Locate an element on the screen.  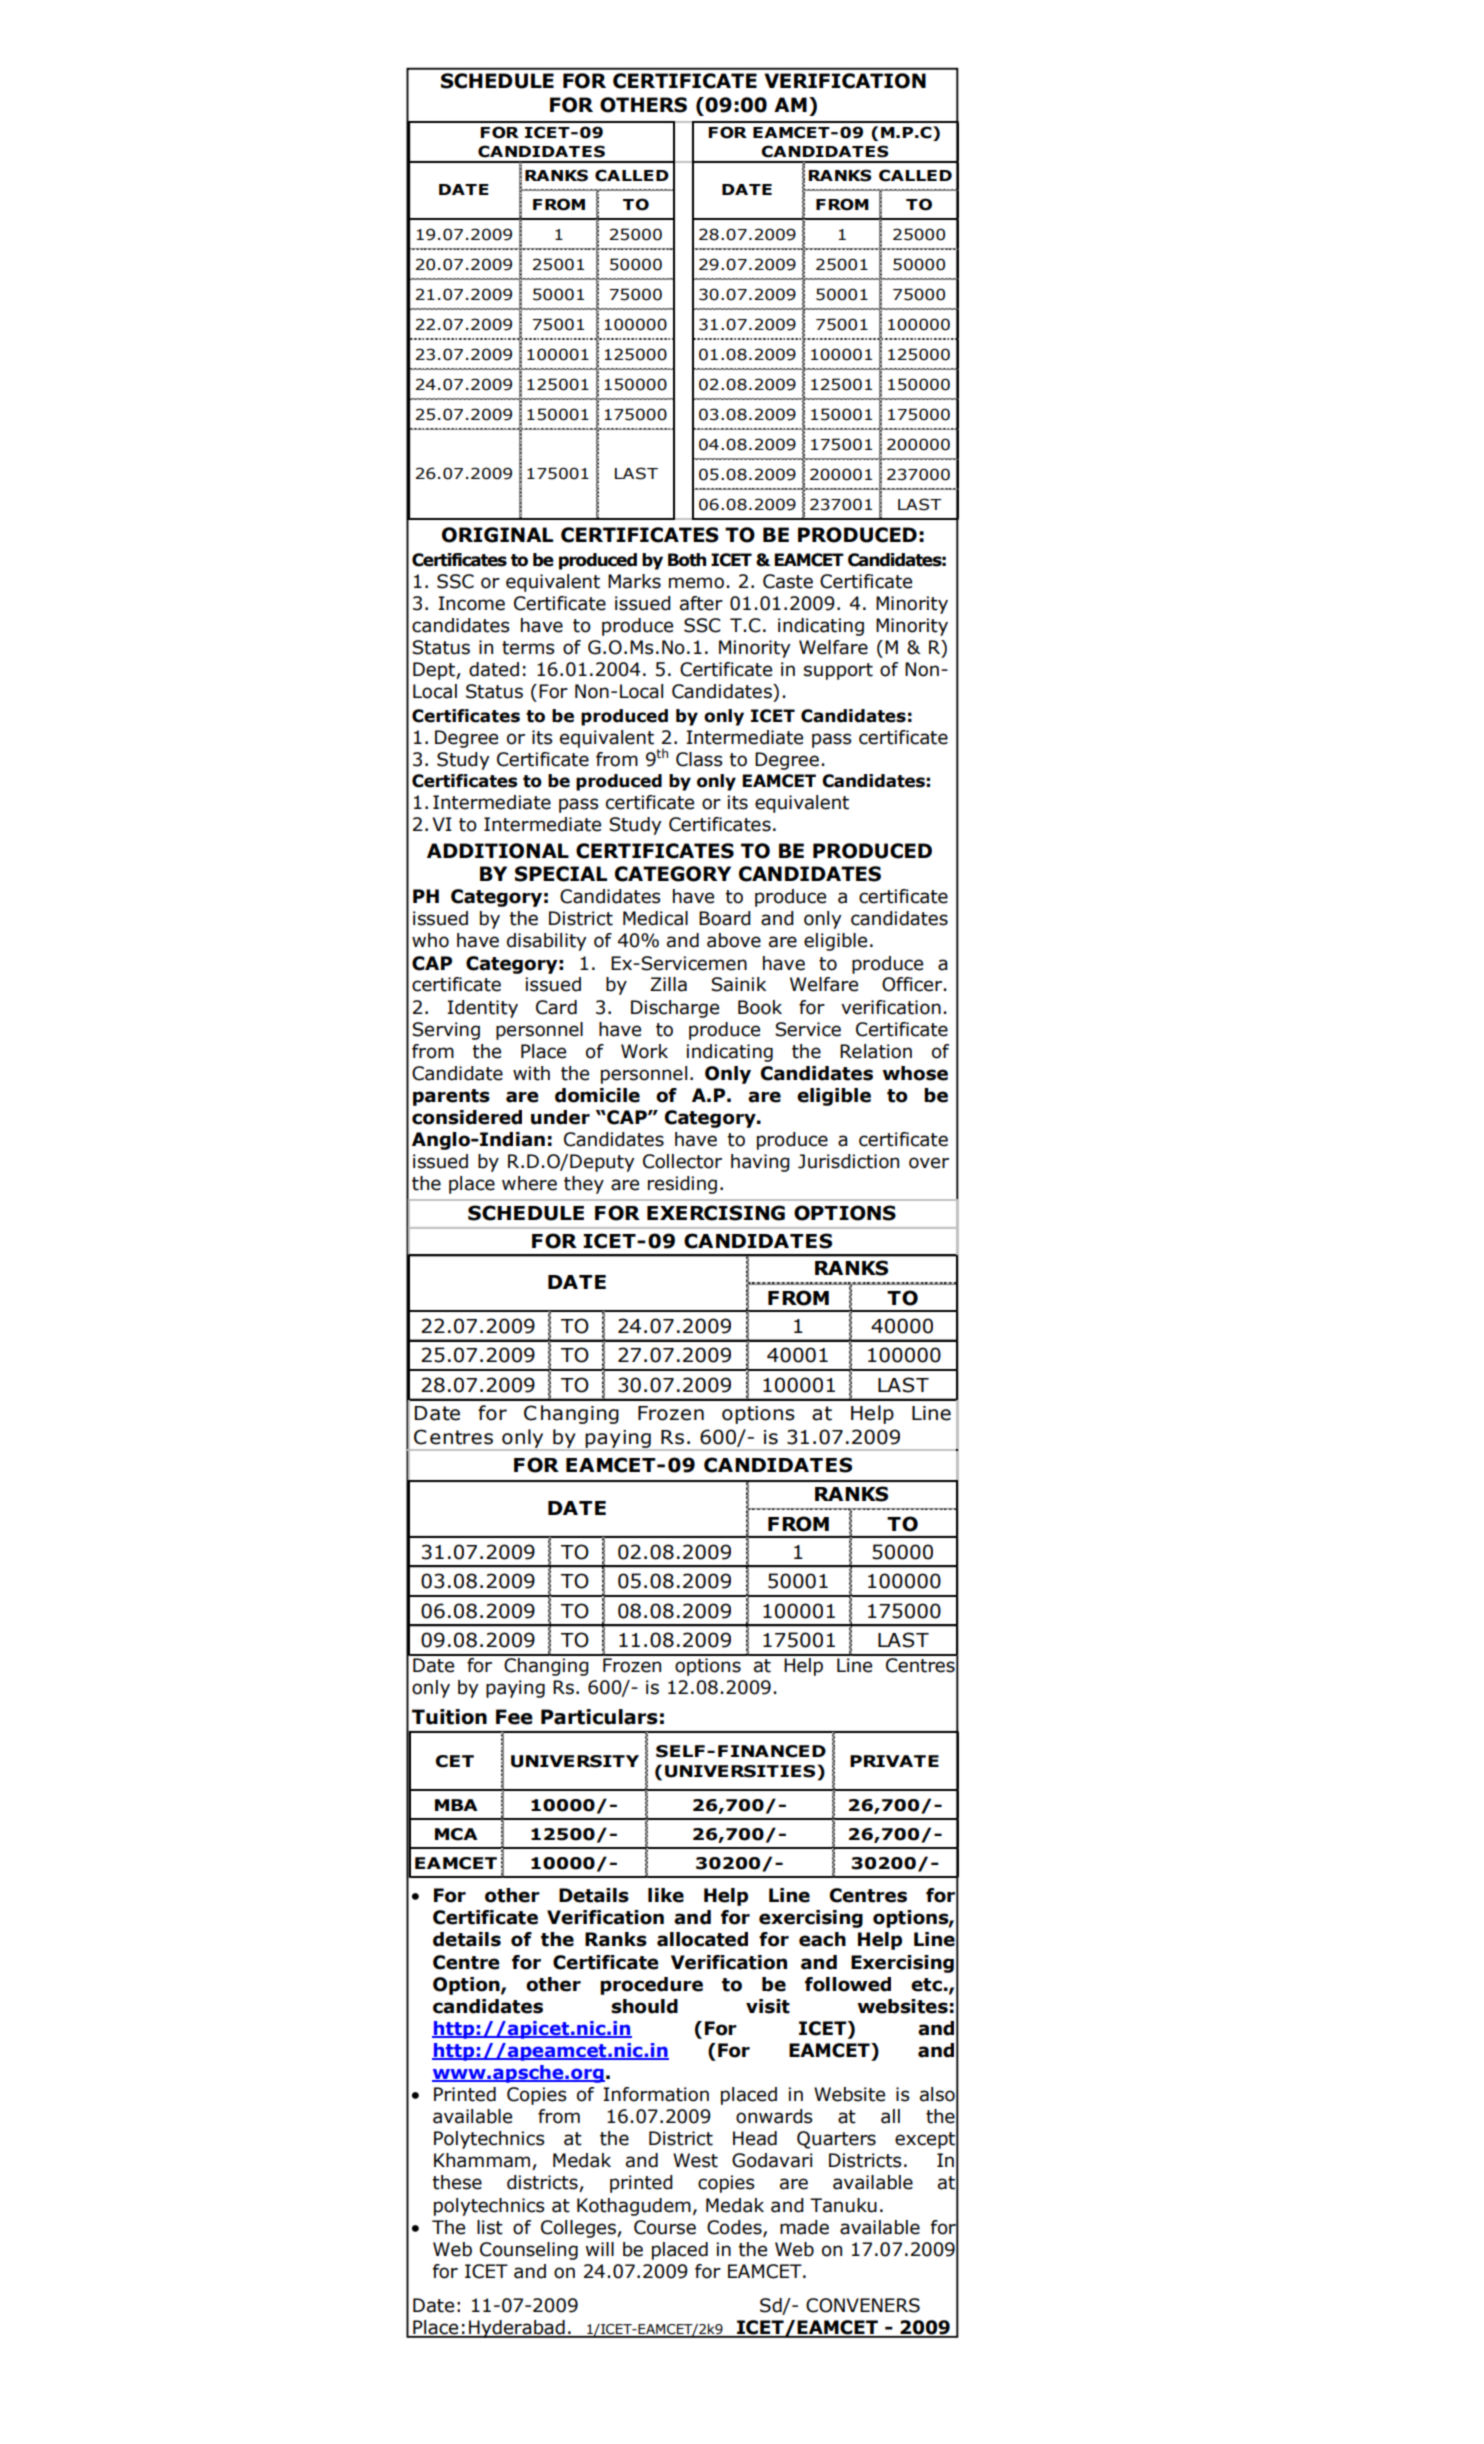
residing is located at coordinates (682, 1185).
